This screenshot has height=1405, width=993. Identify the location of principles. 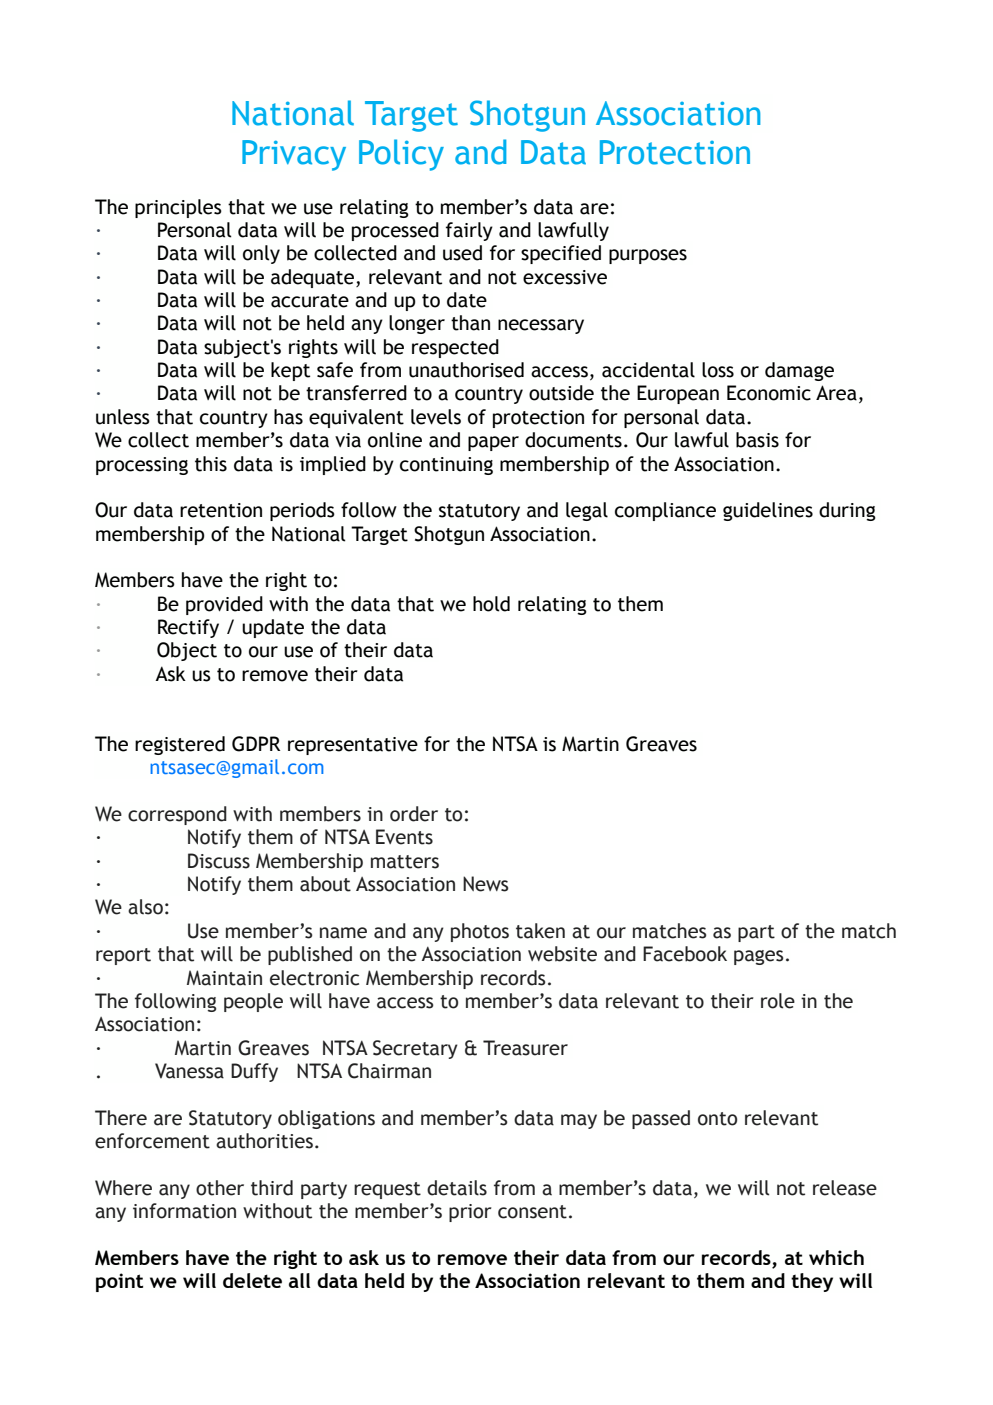
(178, 208).
